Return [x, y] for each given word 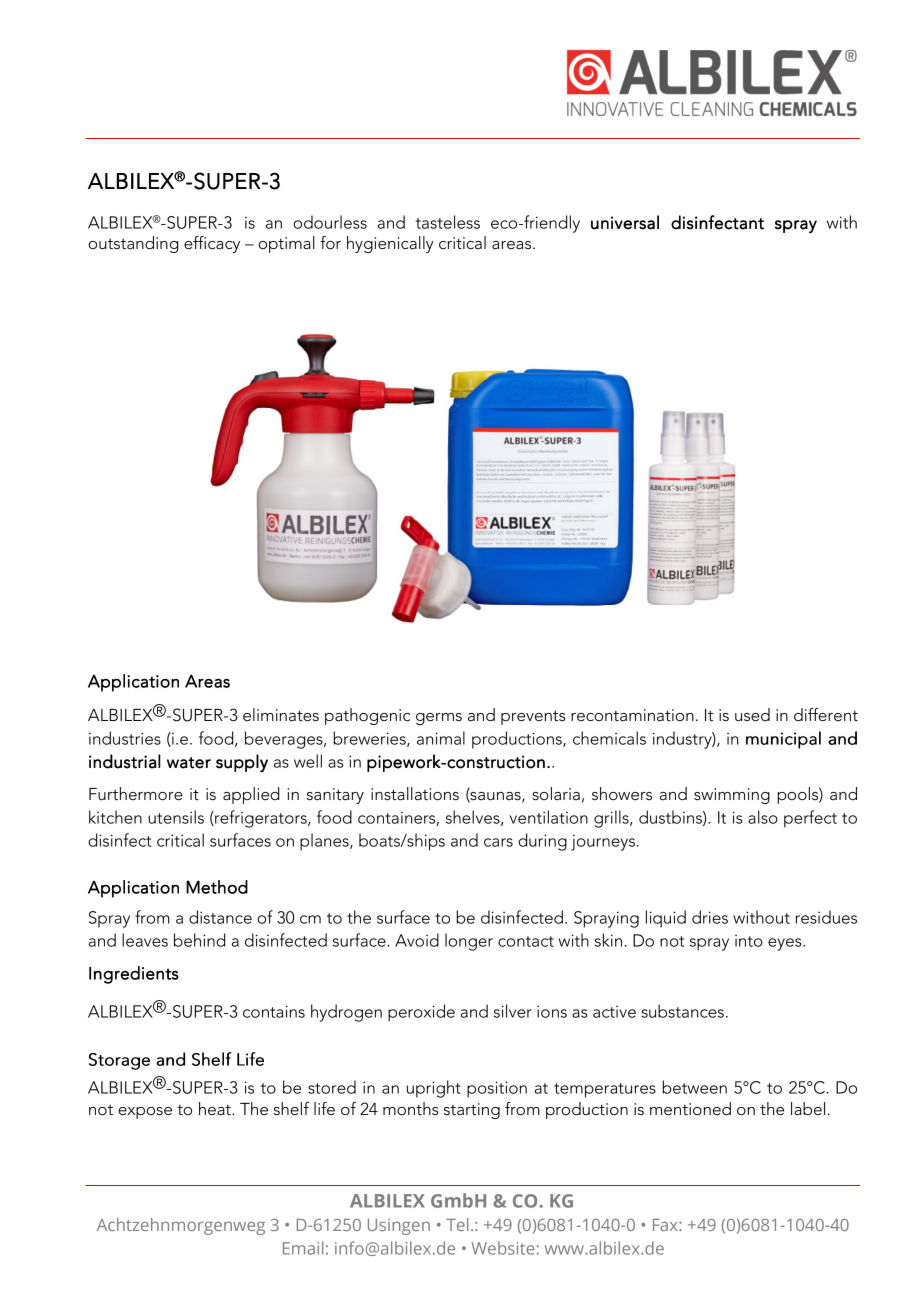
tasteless [448, 222]
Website [503, 1248]
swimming [732, 796]
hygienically [390, 244]
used [752, 715]
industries [125, 738]
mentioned [690, 1109]
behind [199, 940]
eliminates [281, 715]
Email [303, 1248]
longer [469, 942]
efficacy [212, 244]
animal [441, 738]
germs [439, 719]
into [749, 941]
